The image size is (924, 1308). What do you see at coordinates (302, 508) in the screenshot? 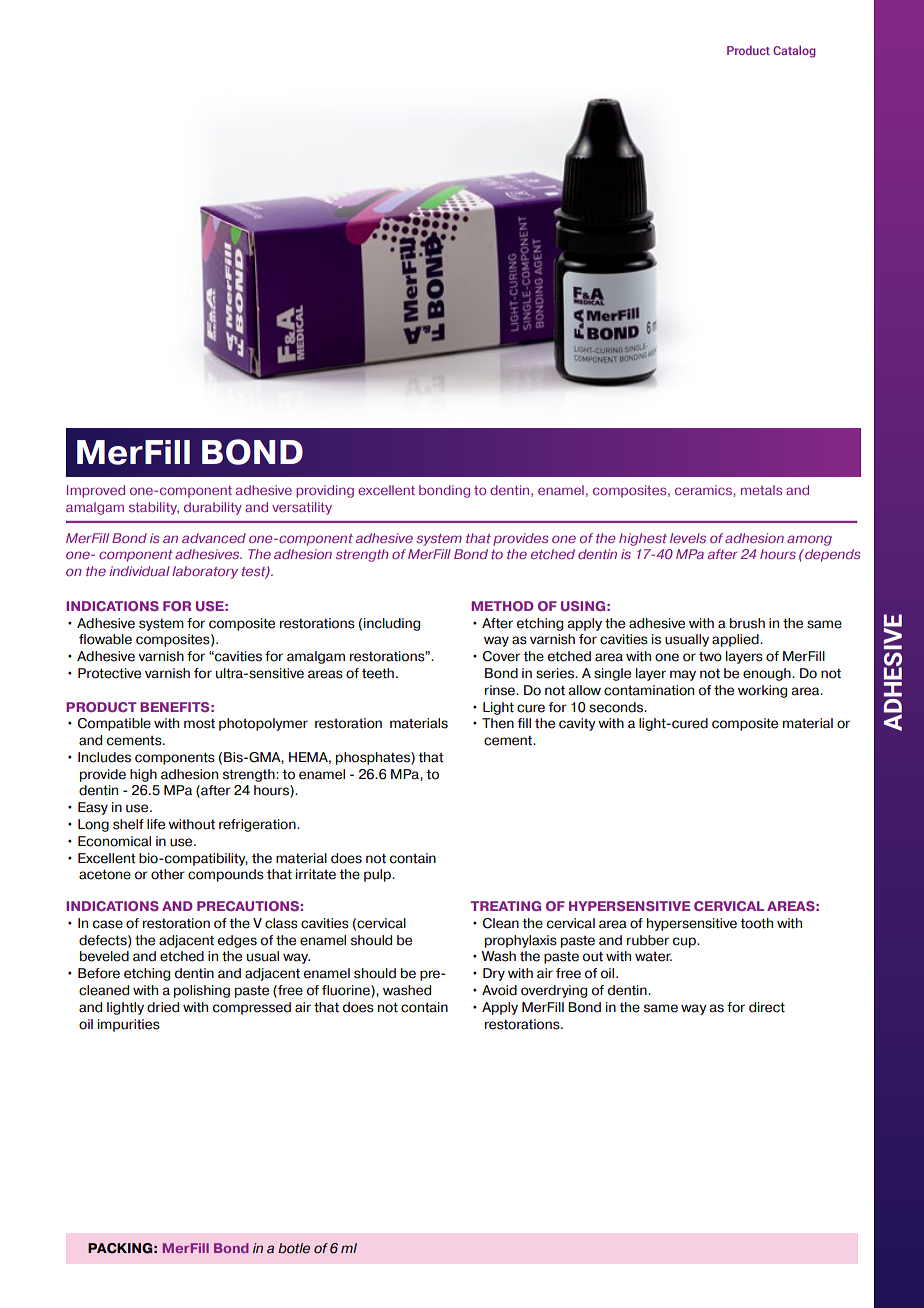
I see `versatility` at bounding box center [302, 508].
